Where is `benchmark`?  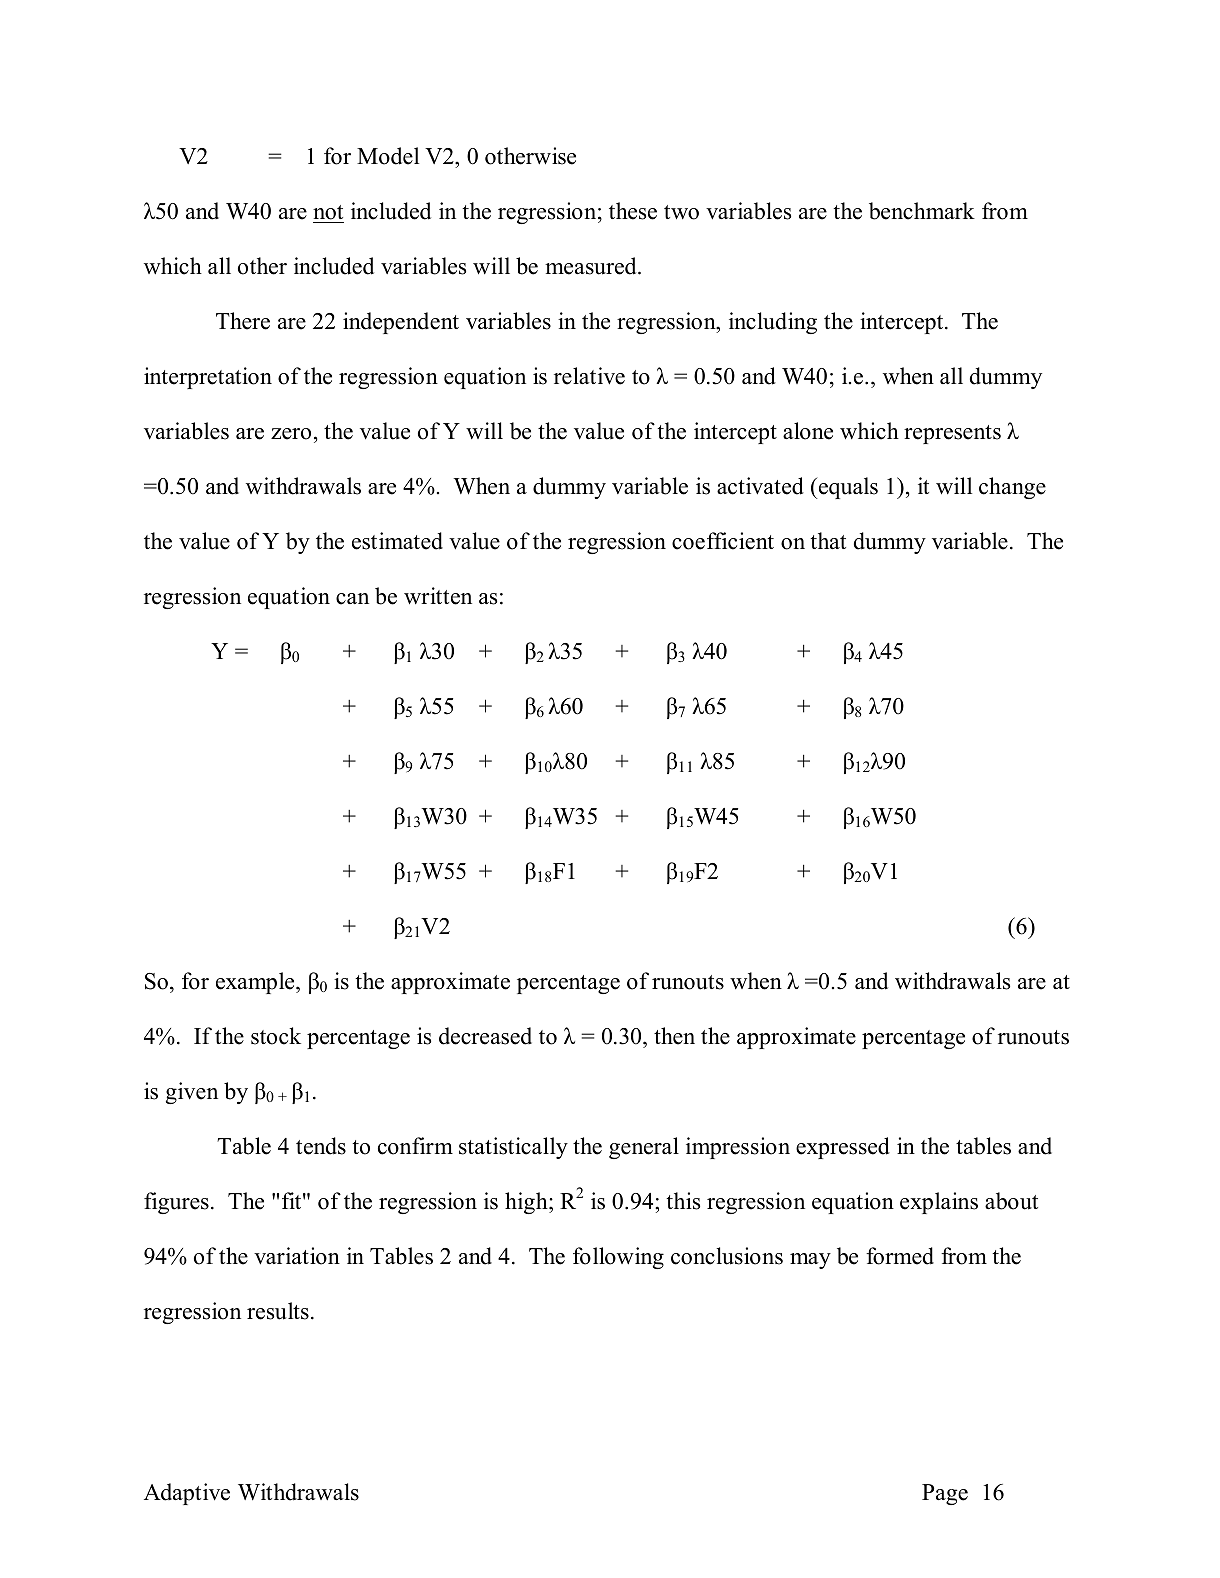 benchmark is located at coordinates (922, 211).
